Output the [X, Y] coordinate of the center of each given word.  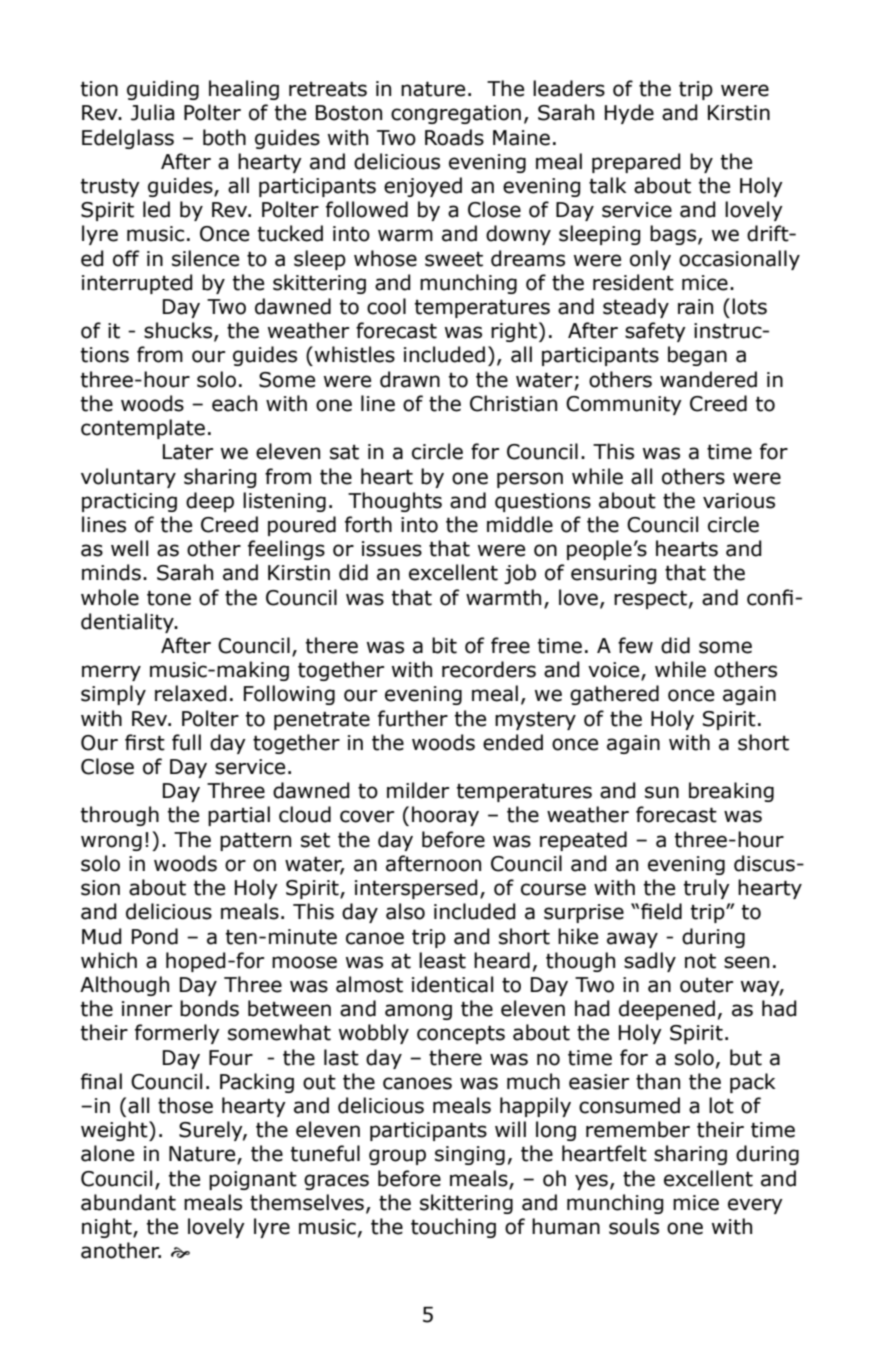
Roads [454, 137]
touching [453, 1228]
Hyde [629, 114]
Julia [152, 112]
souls [634, 1226]
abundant [128, 1202]
